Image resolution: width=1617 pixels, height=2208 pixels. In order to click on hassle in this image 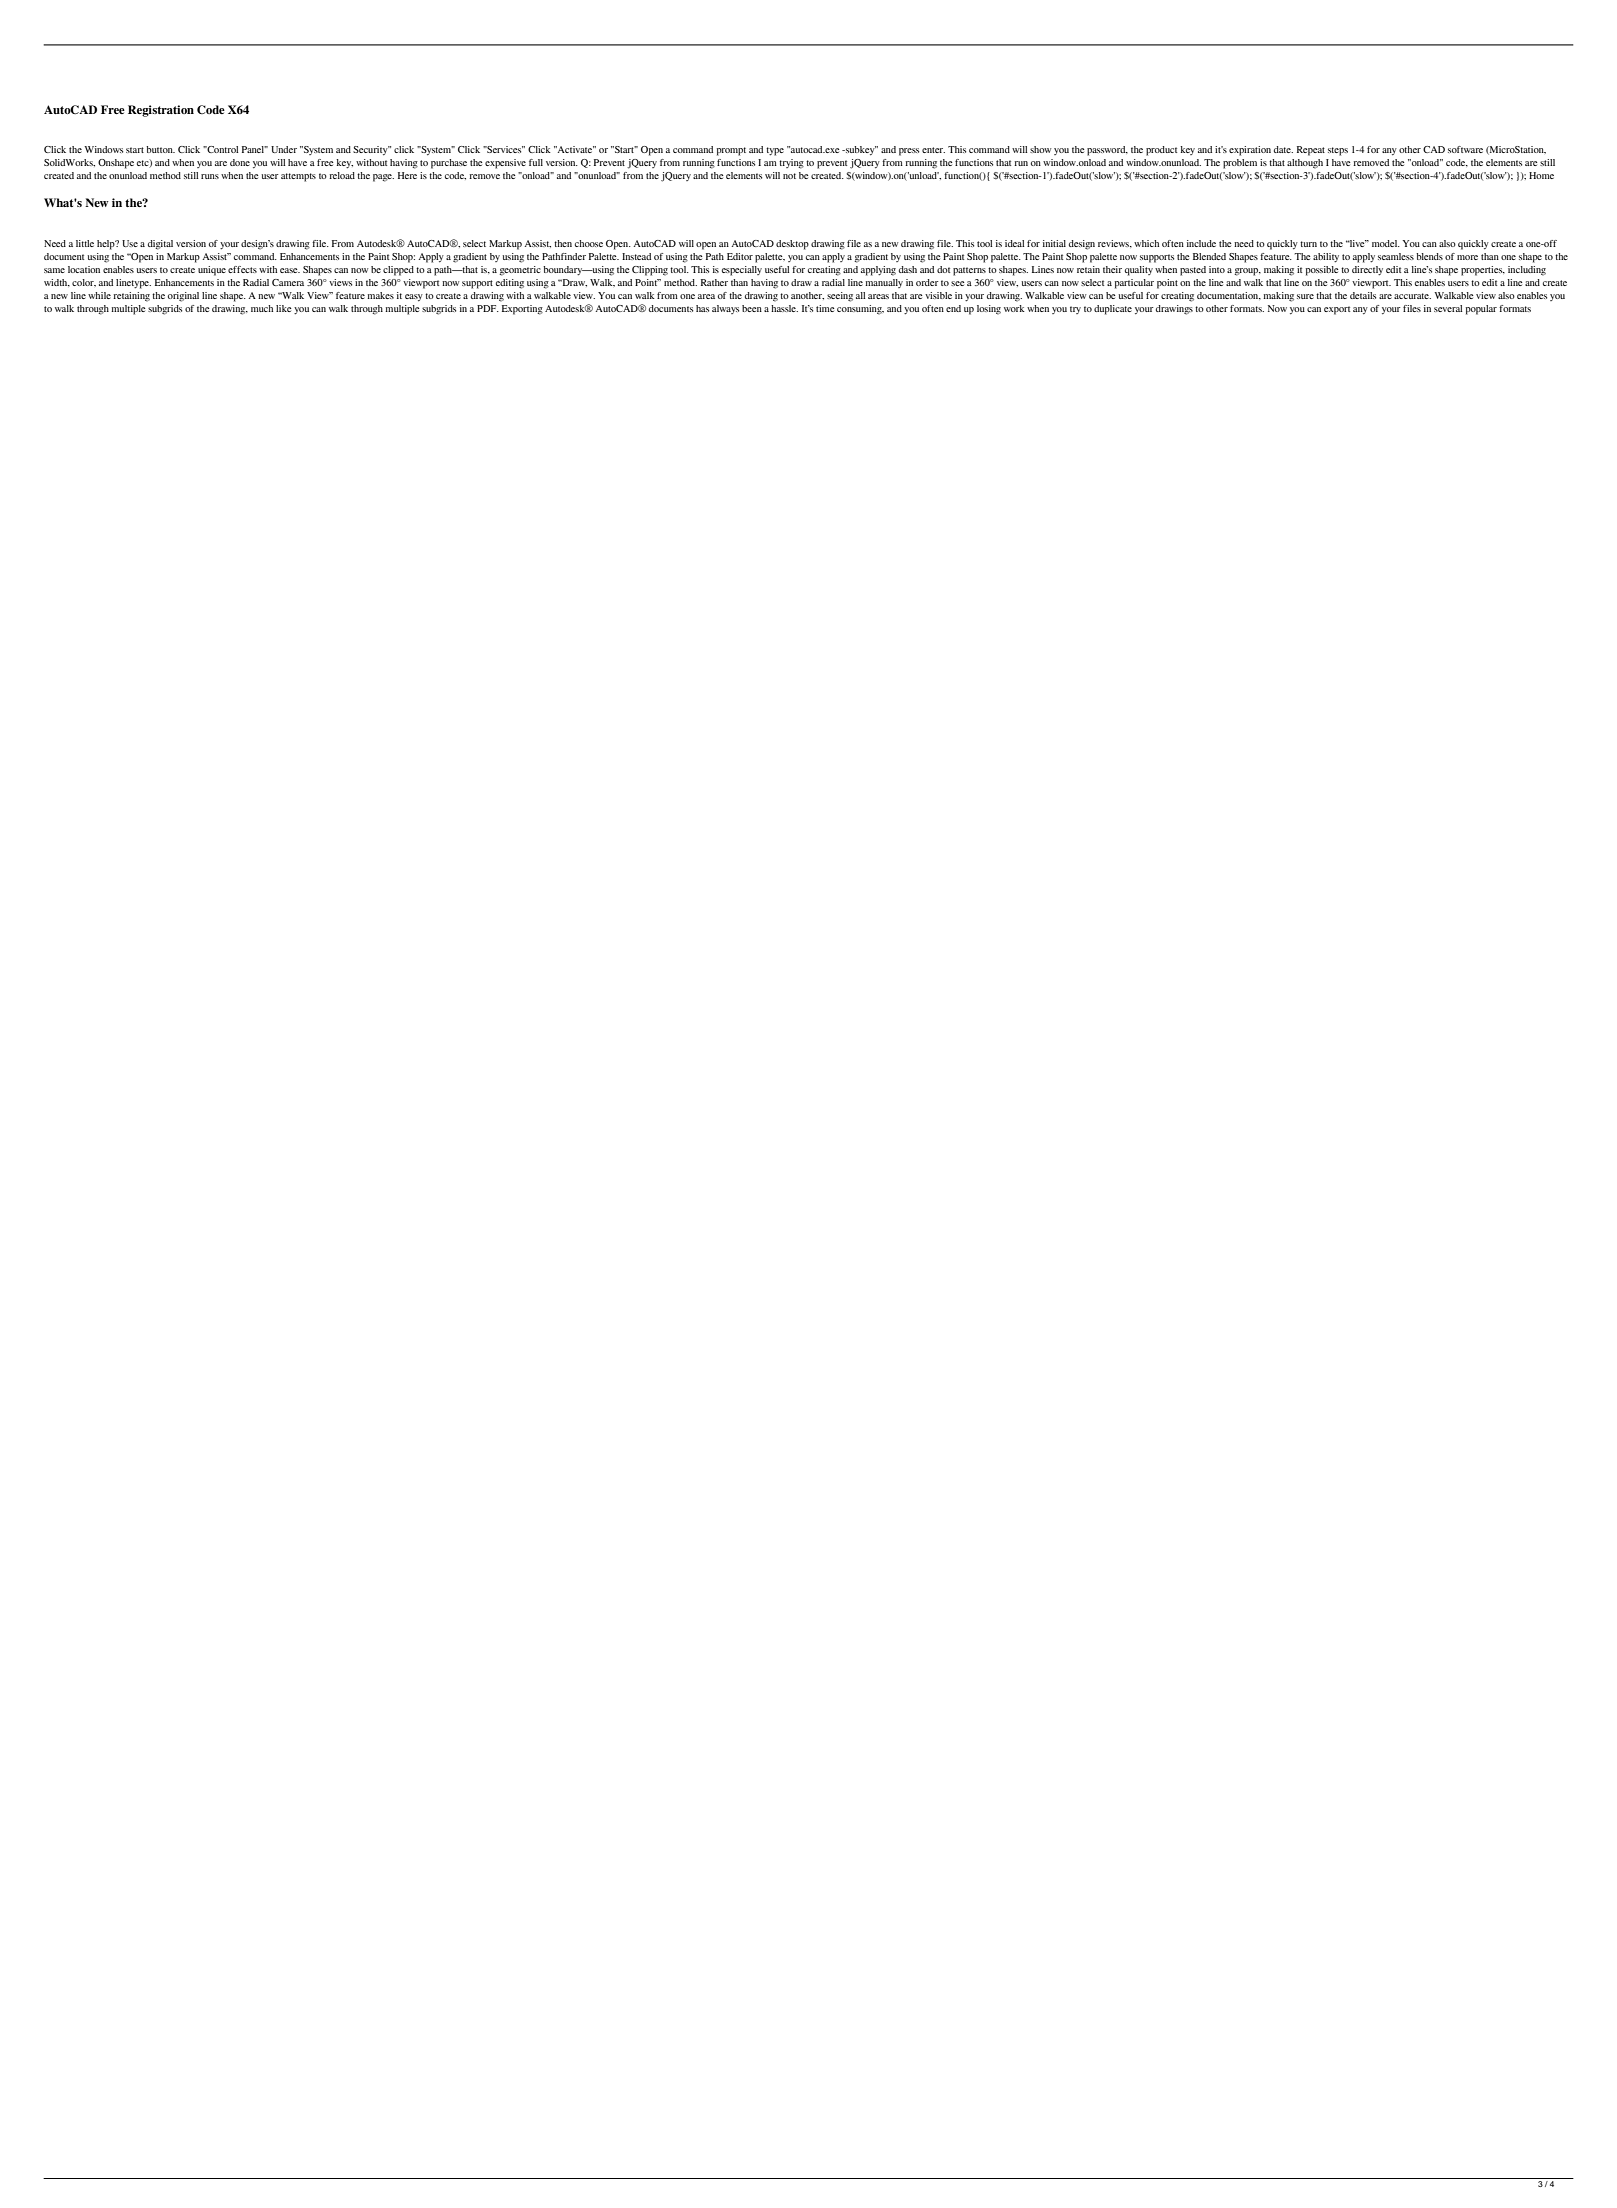, I will do `click(784, 308)`.
